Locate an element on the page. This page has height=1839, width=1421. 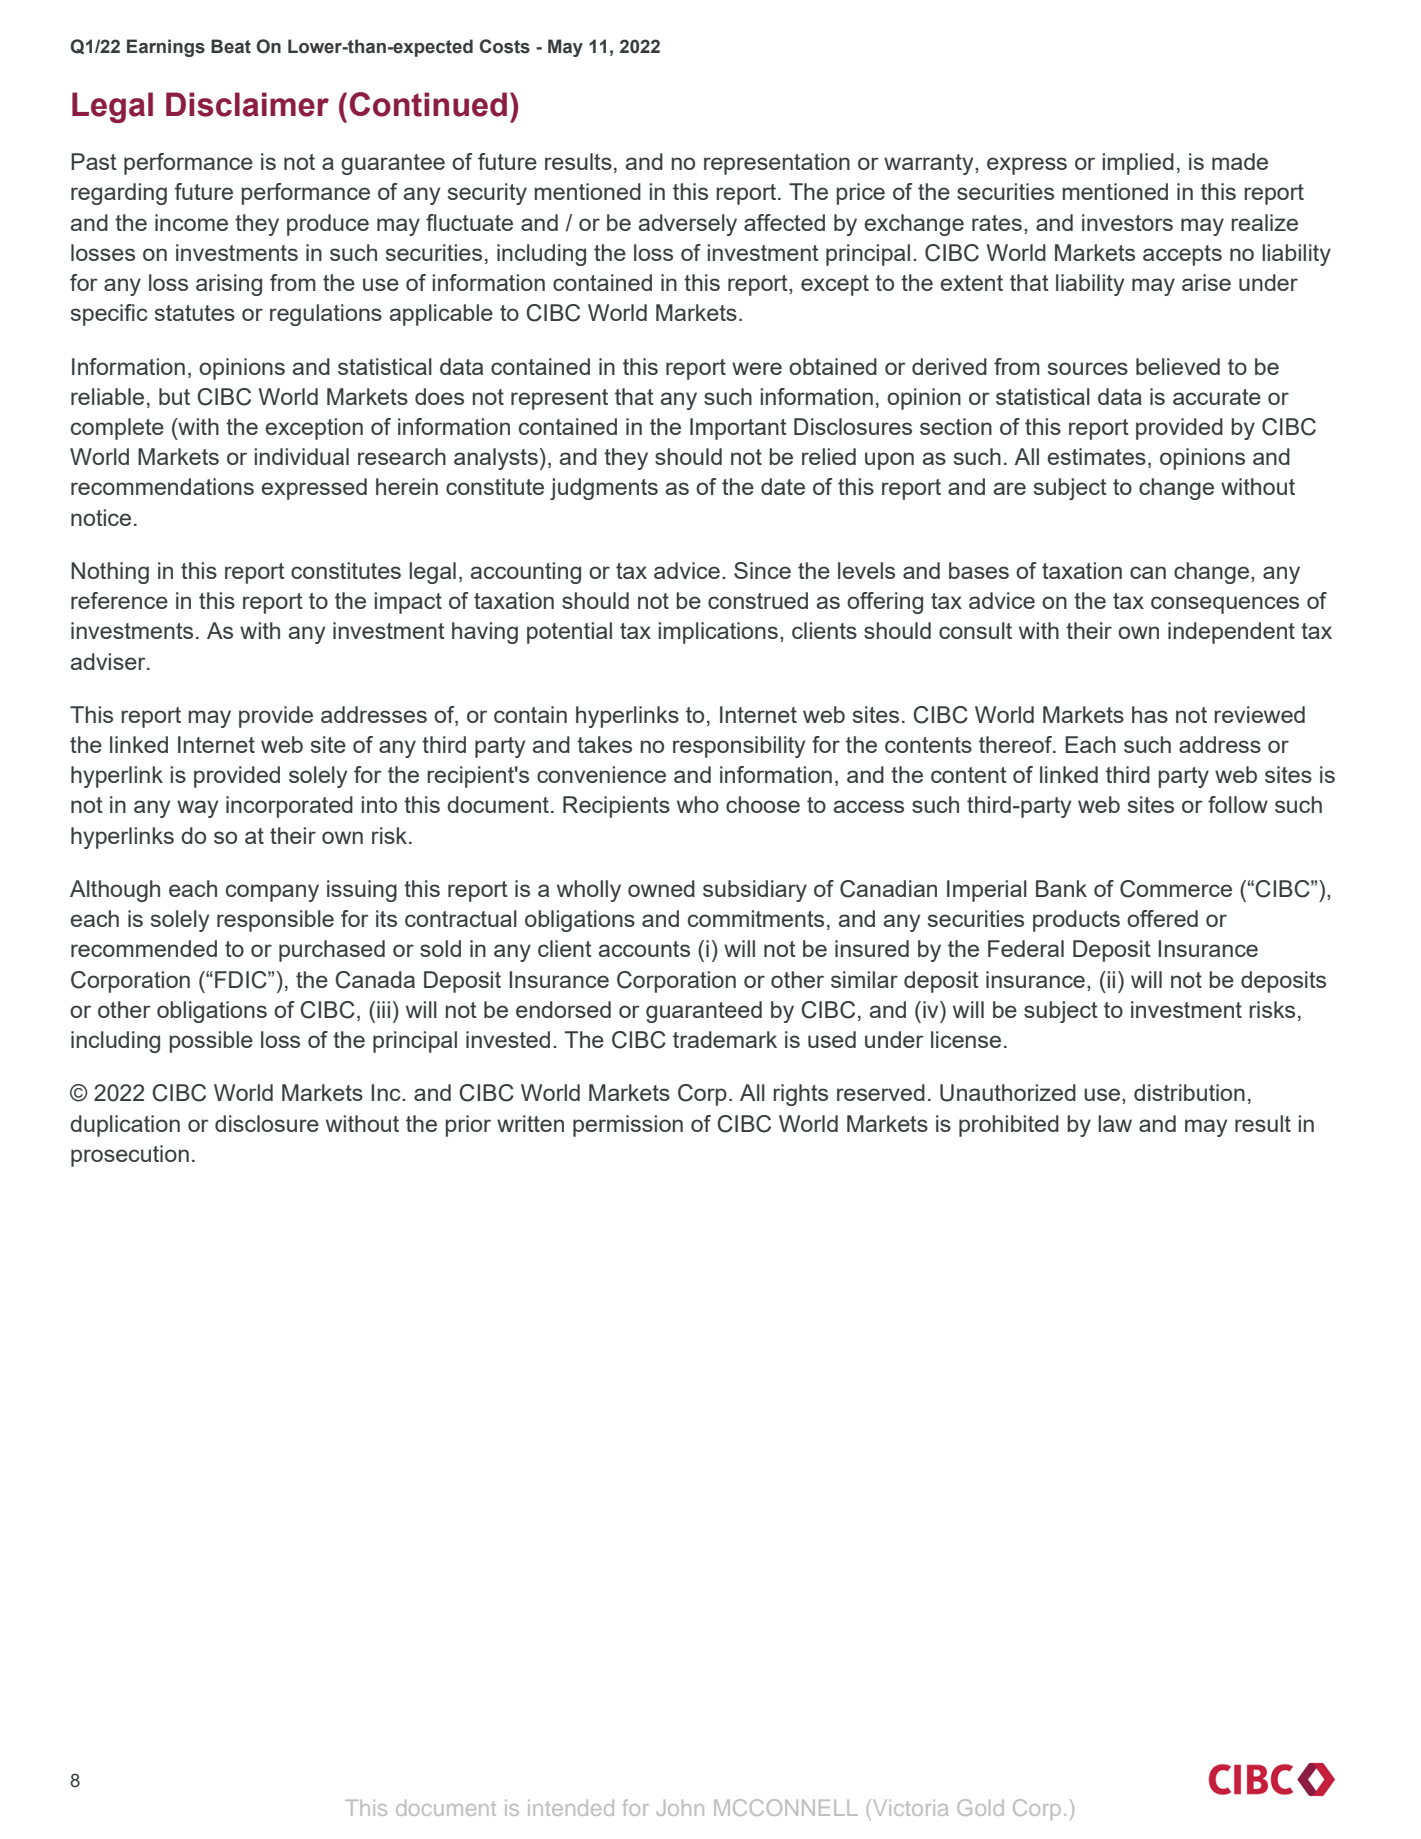
implications is located at coordinates (718, 633).
